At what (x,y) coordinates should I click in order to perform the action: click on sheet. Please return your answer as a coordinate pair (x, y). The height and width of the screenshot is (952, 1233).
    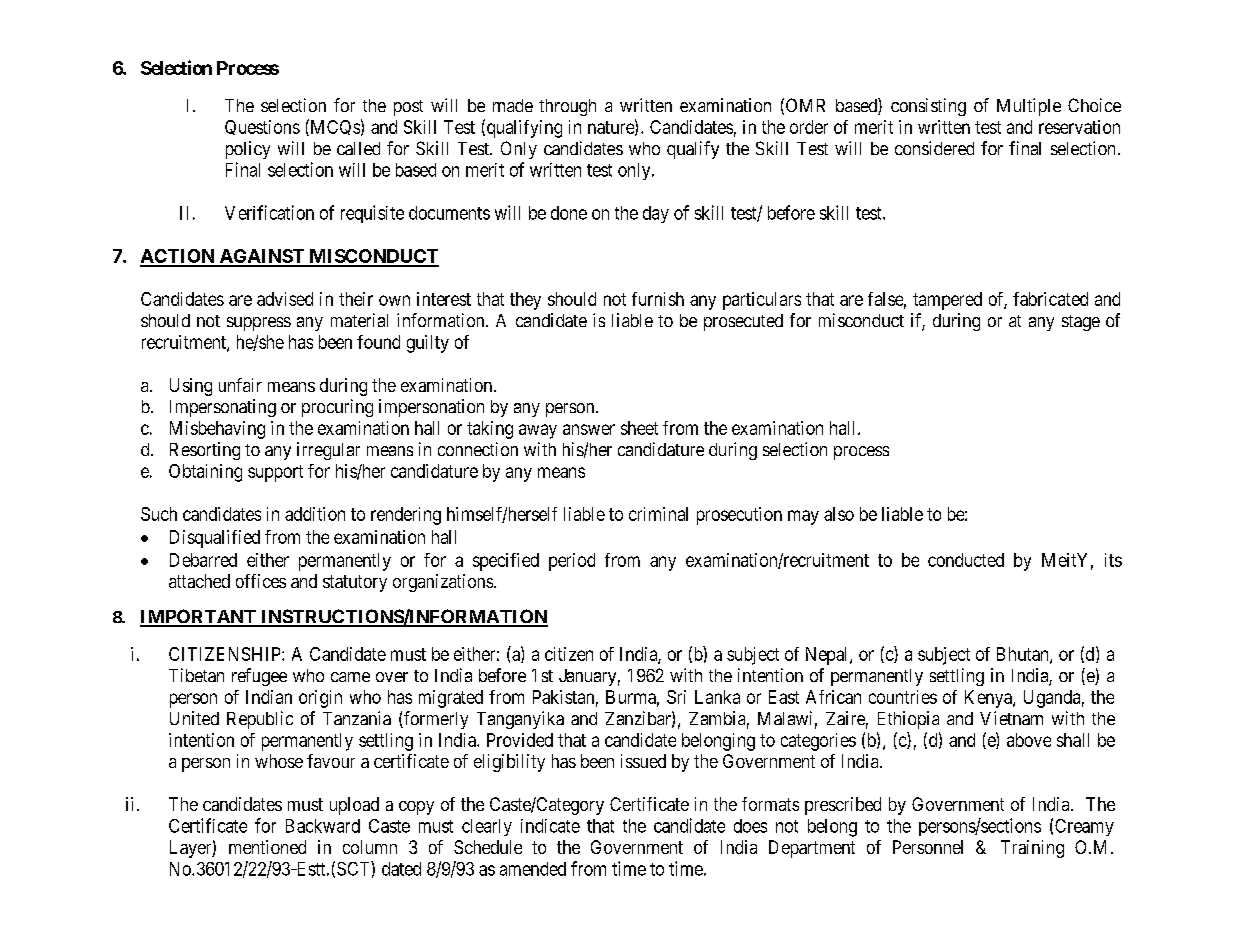
    Looking at the image, I should click on (639, 428).
